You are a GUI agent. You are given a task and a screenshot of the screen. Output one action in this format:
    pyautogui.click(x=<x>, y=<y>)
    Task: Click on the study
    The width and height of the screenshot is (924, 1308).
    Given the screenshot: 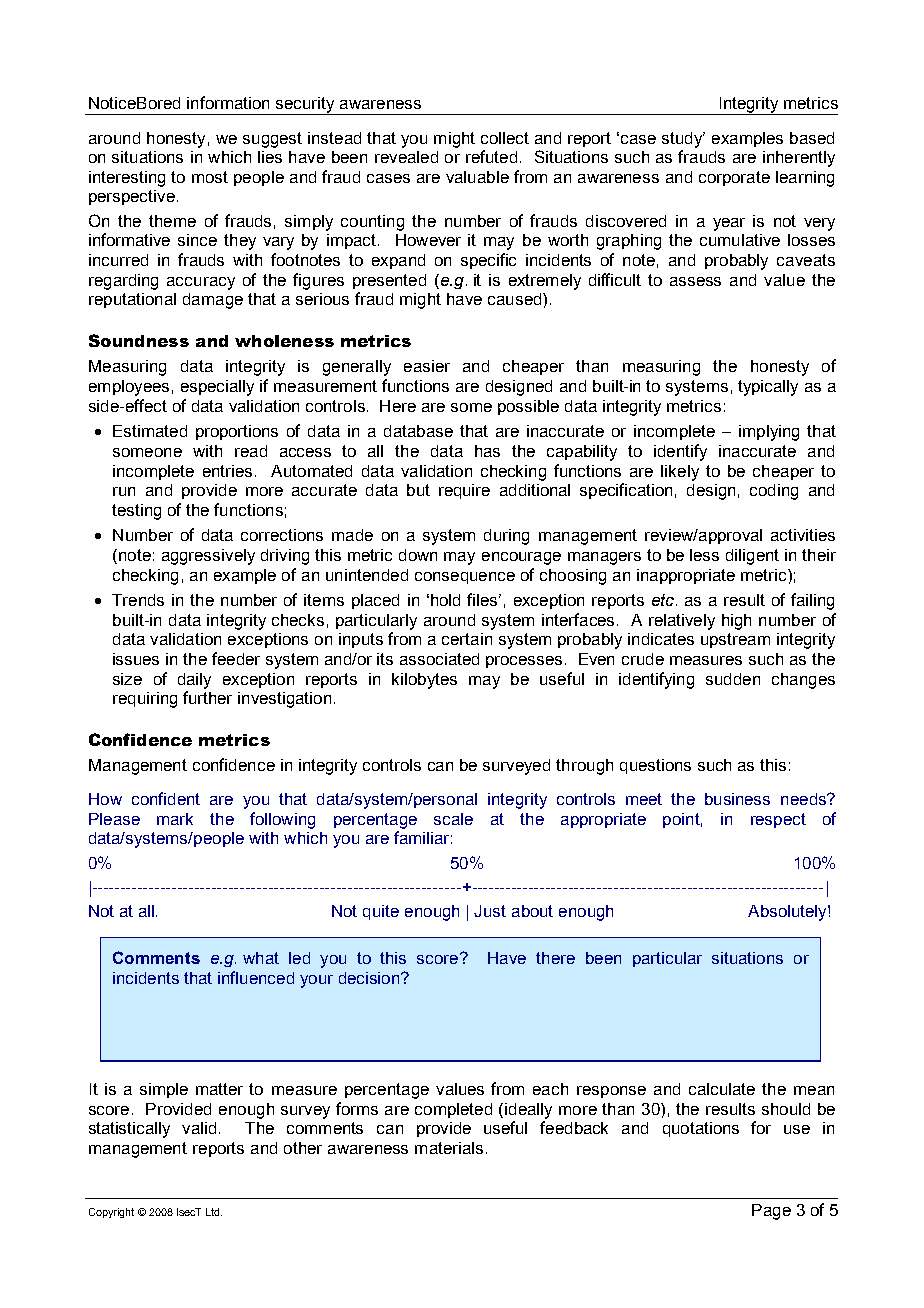 What is the action you would take?
    pyautogui.click(x=683, y=140)
